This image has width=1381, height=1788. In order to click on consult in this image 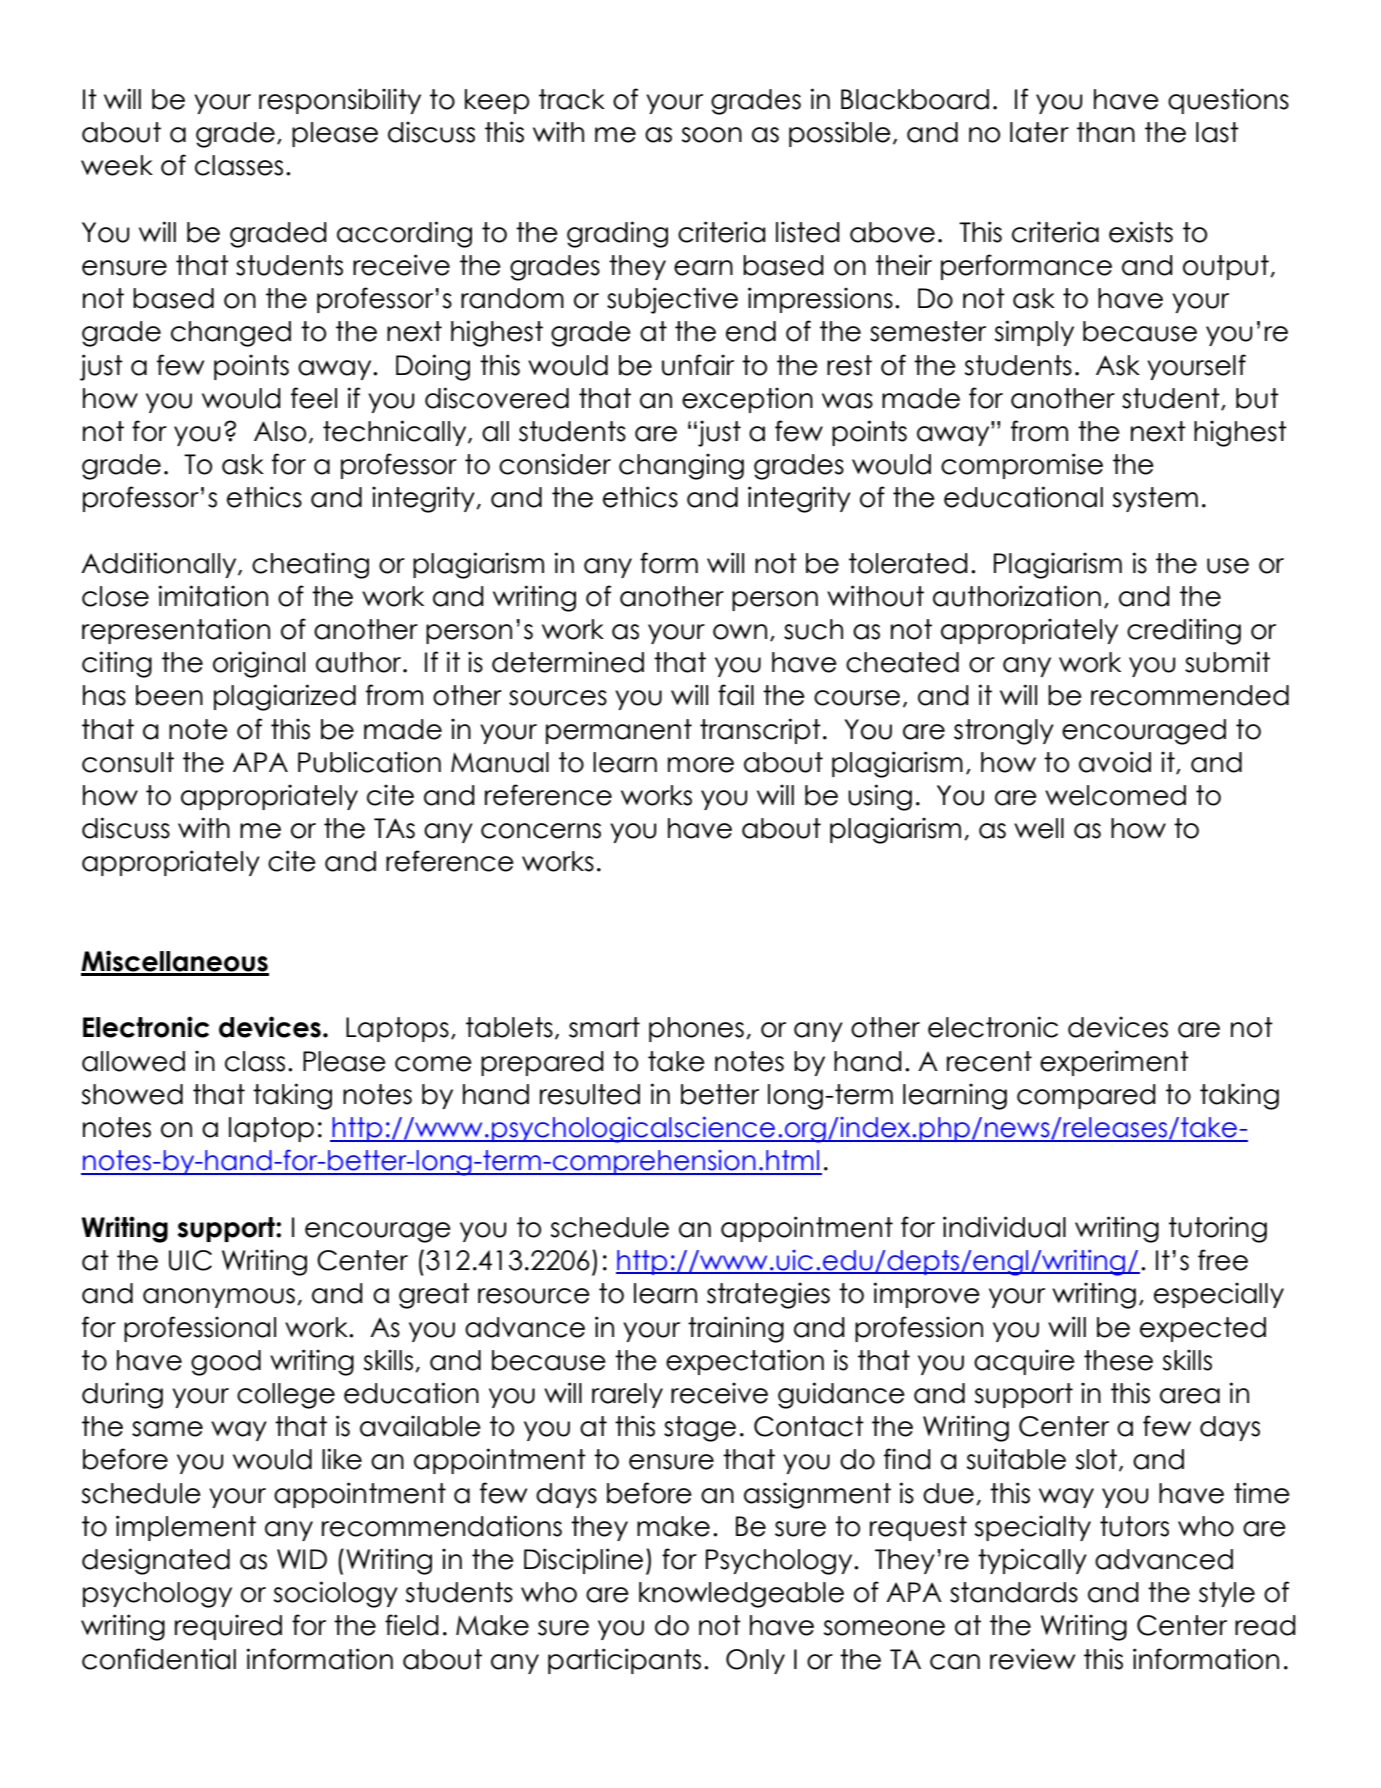, I will do `click(128, 762)`.
